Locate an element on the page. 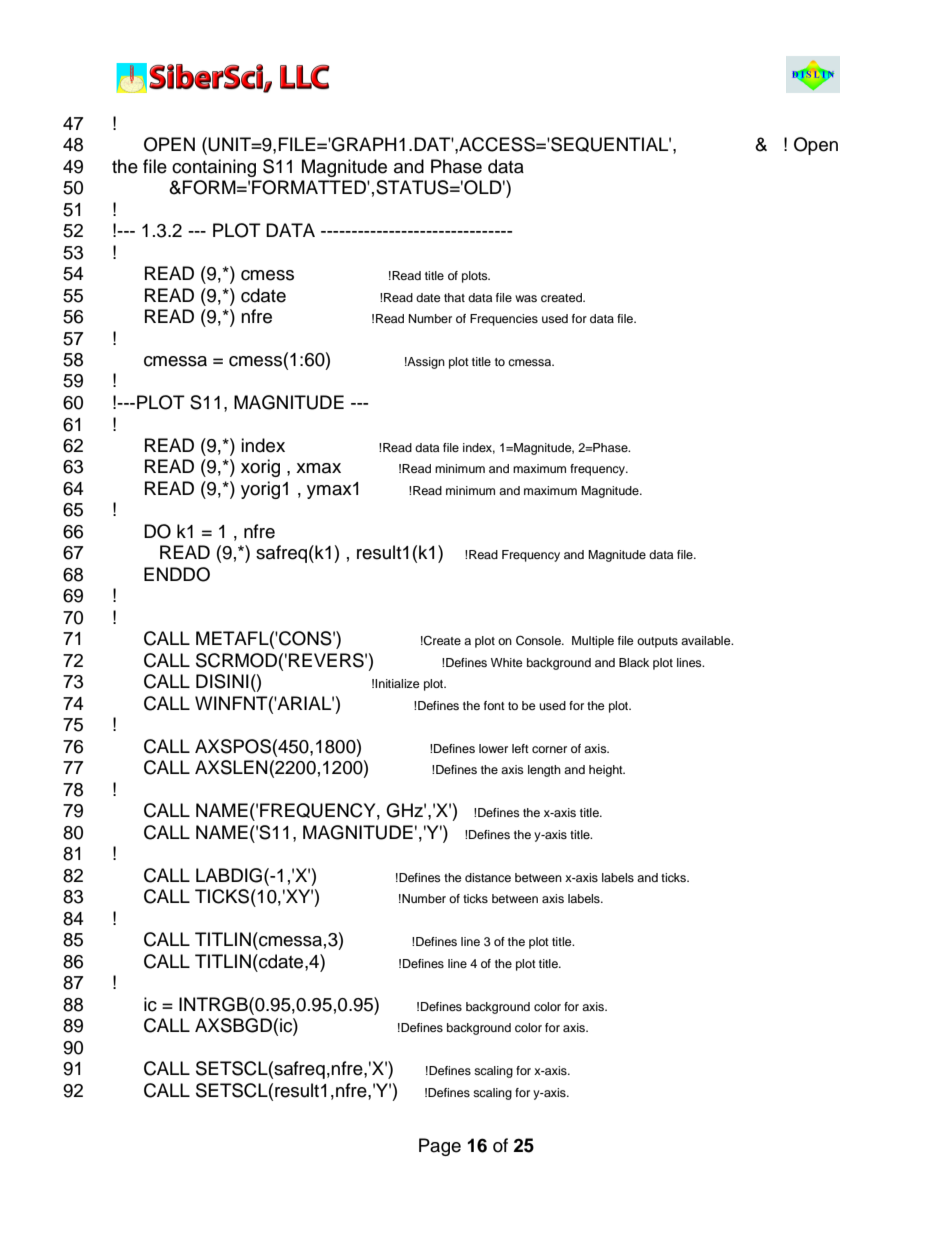 The image size is (952, 1233). outputs is located at coordinates (657, 642).
